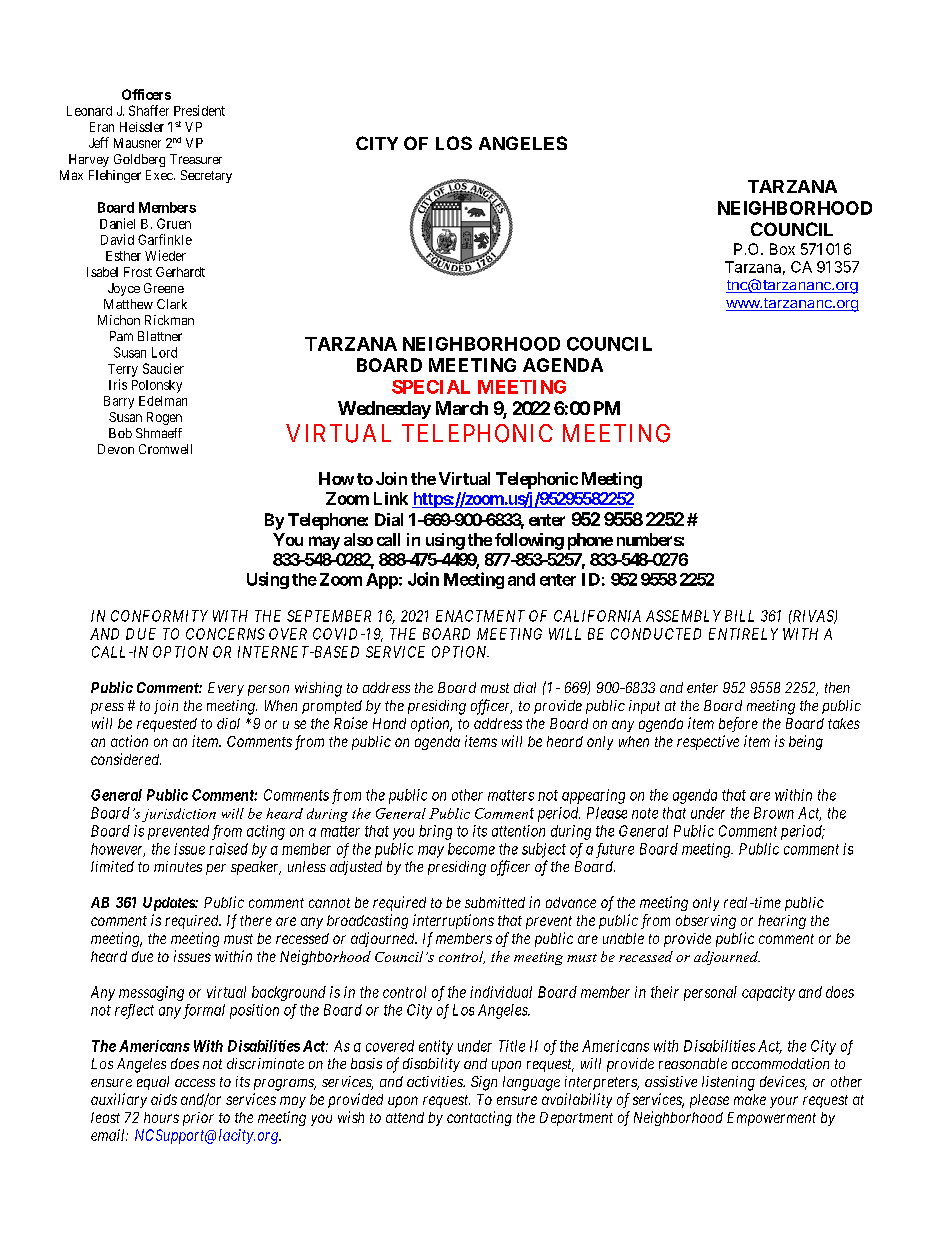  Describe the element at coordinates (164, 1099) in the screenshot. I see `aids` at that location.
